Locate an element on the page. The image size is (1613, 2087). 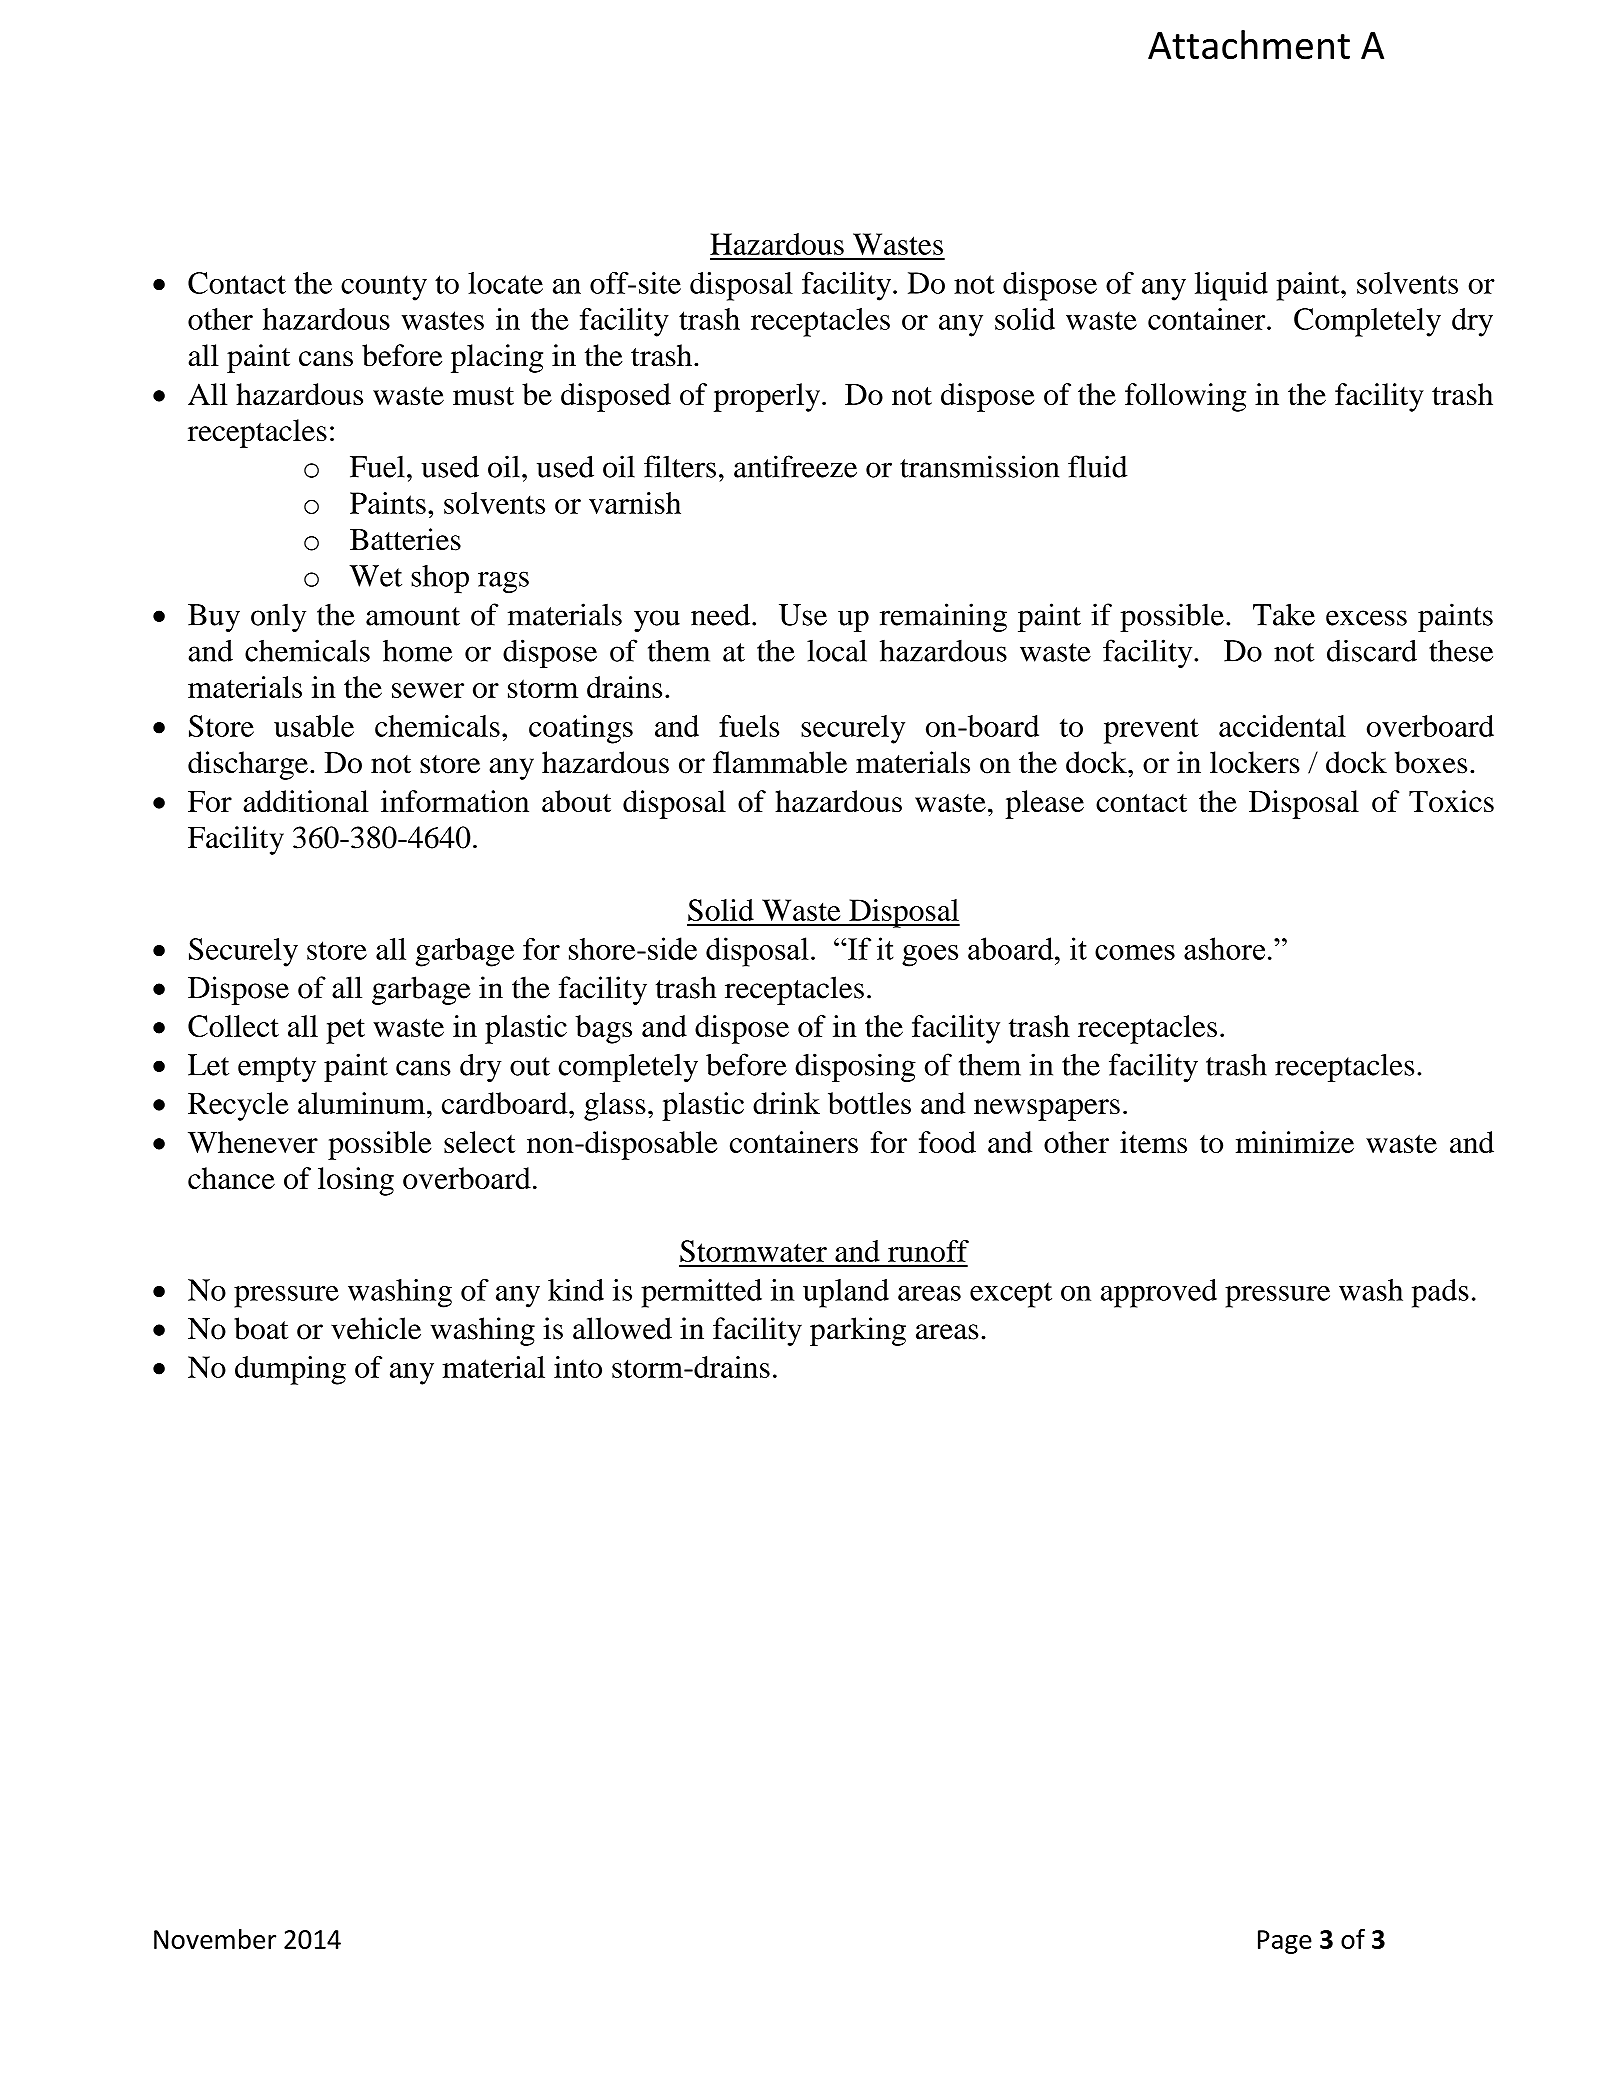
antifreeze is located at coordinates (795, 466).
